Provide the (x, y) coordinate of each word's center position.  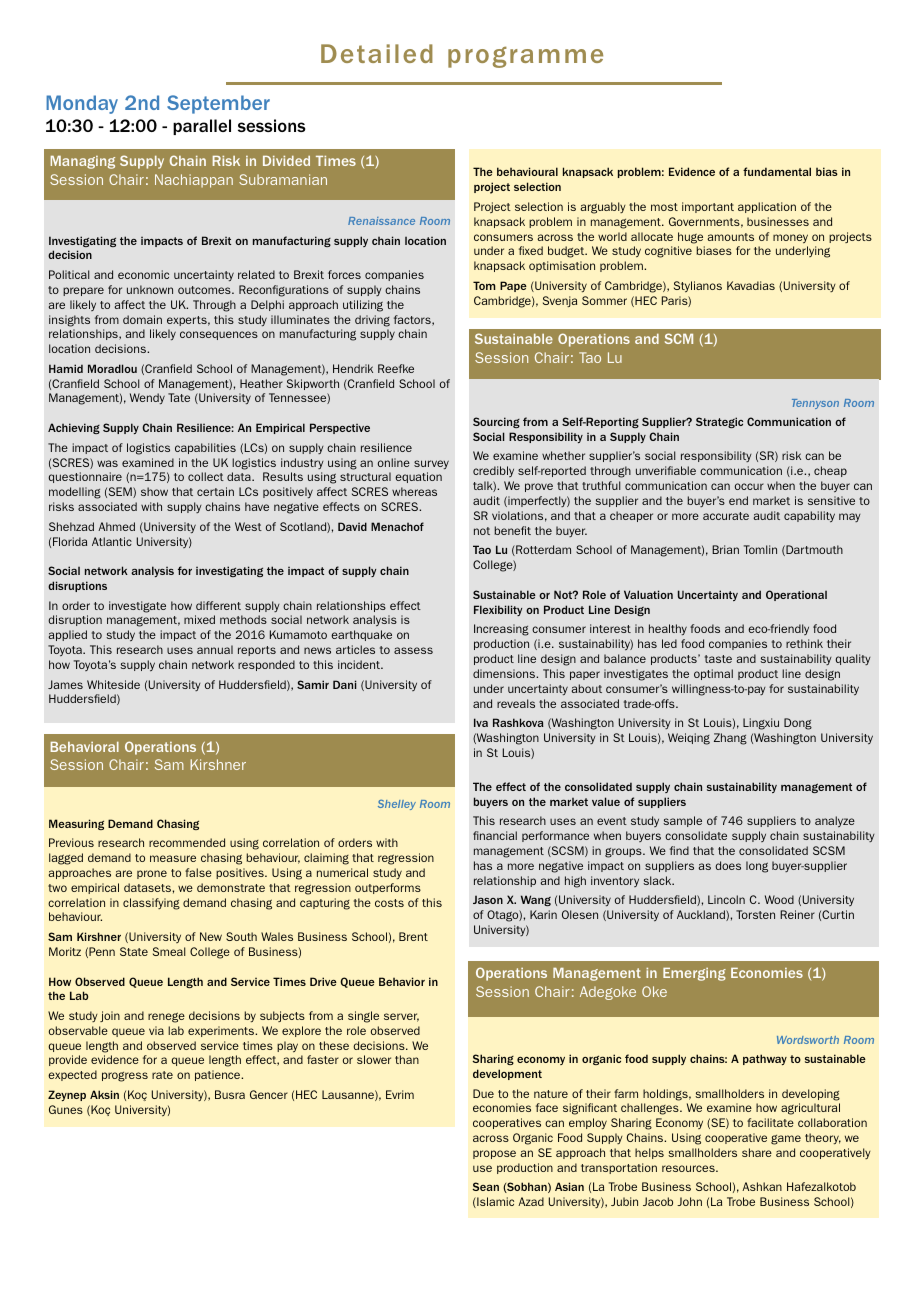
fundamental (777, 171)
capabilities (205, 448)
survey (431, 464)
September (218, 104)
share (757, 1152)
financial (495, 835)
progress (125, 1077)
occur (749, 486)
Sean (486, 1186)
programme (525, 57)
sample (682, 821)
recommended (187, 842)
